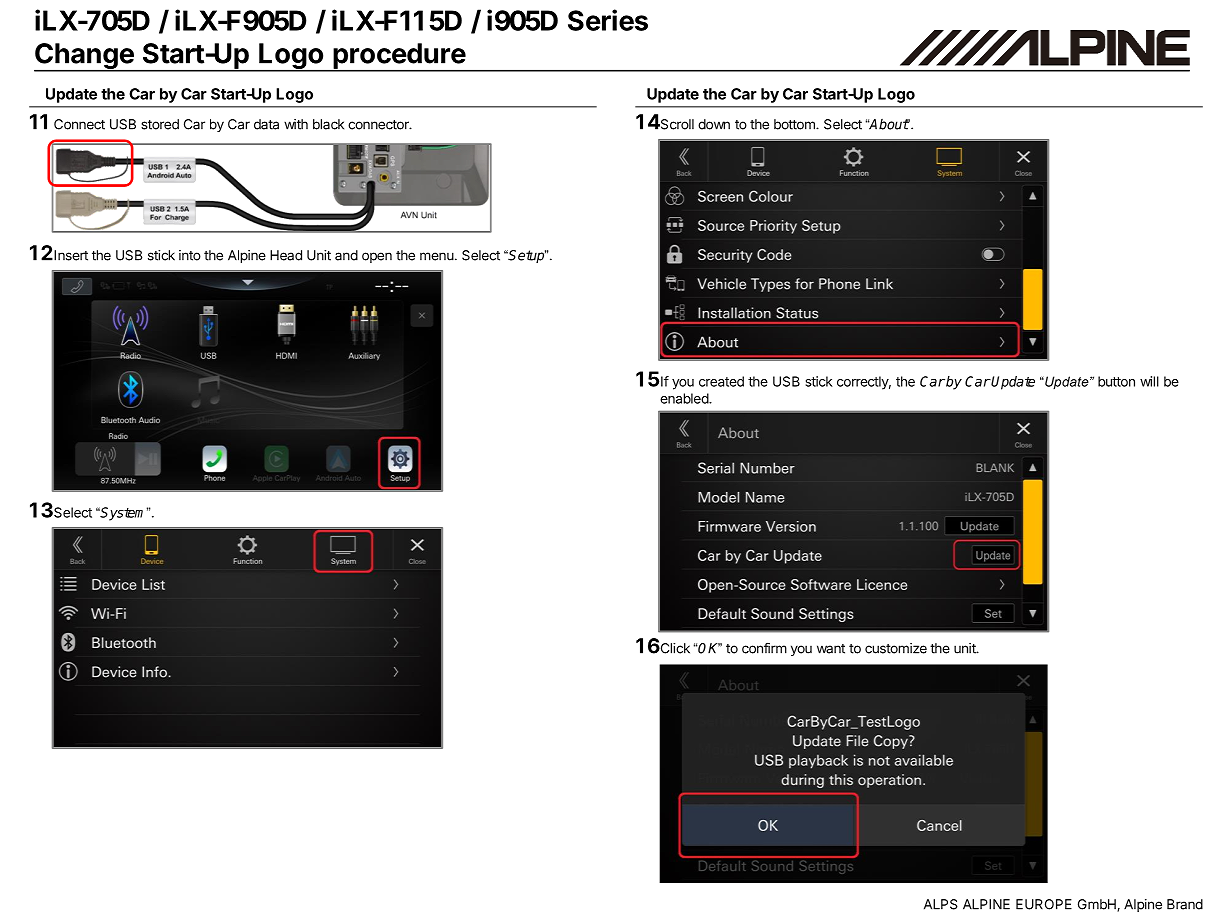 This screenshot has width=1232, height=924. Describe the element at coordinates (831, 649) in the screenshot. I see `want` at that location.
